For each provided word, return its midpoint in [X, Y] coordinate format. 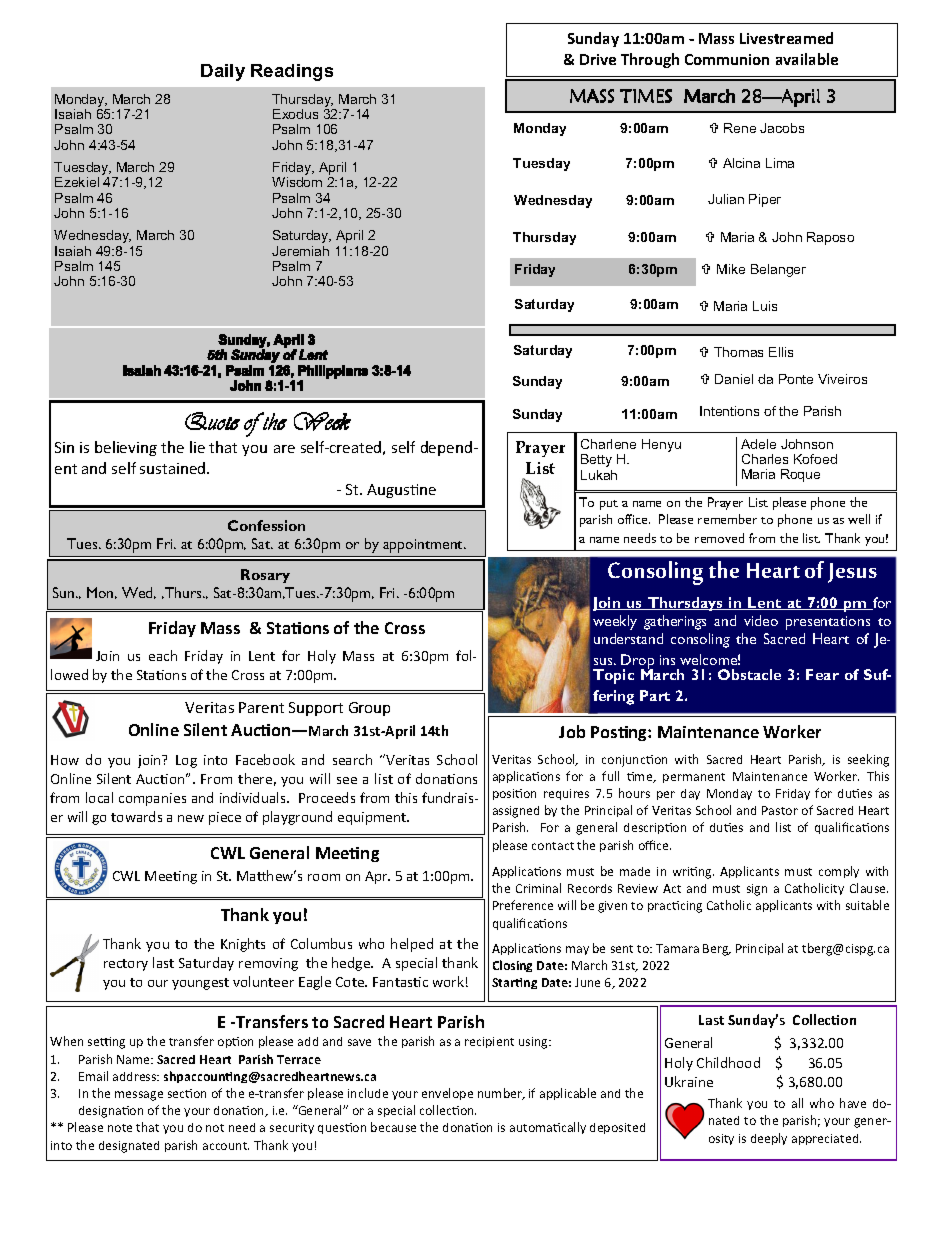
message [139, 1096]
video [761, 620]
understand [628, 638]
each [163, 655]
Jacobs [782, 128]
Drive [598, 59]
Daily [223, 72]
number [501, 1094]
